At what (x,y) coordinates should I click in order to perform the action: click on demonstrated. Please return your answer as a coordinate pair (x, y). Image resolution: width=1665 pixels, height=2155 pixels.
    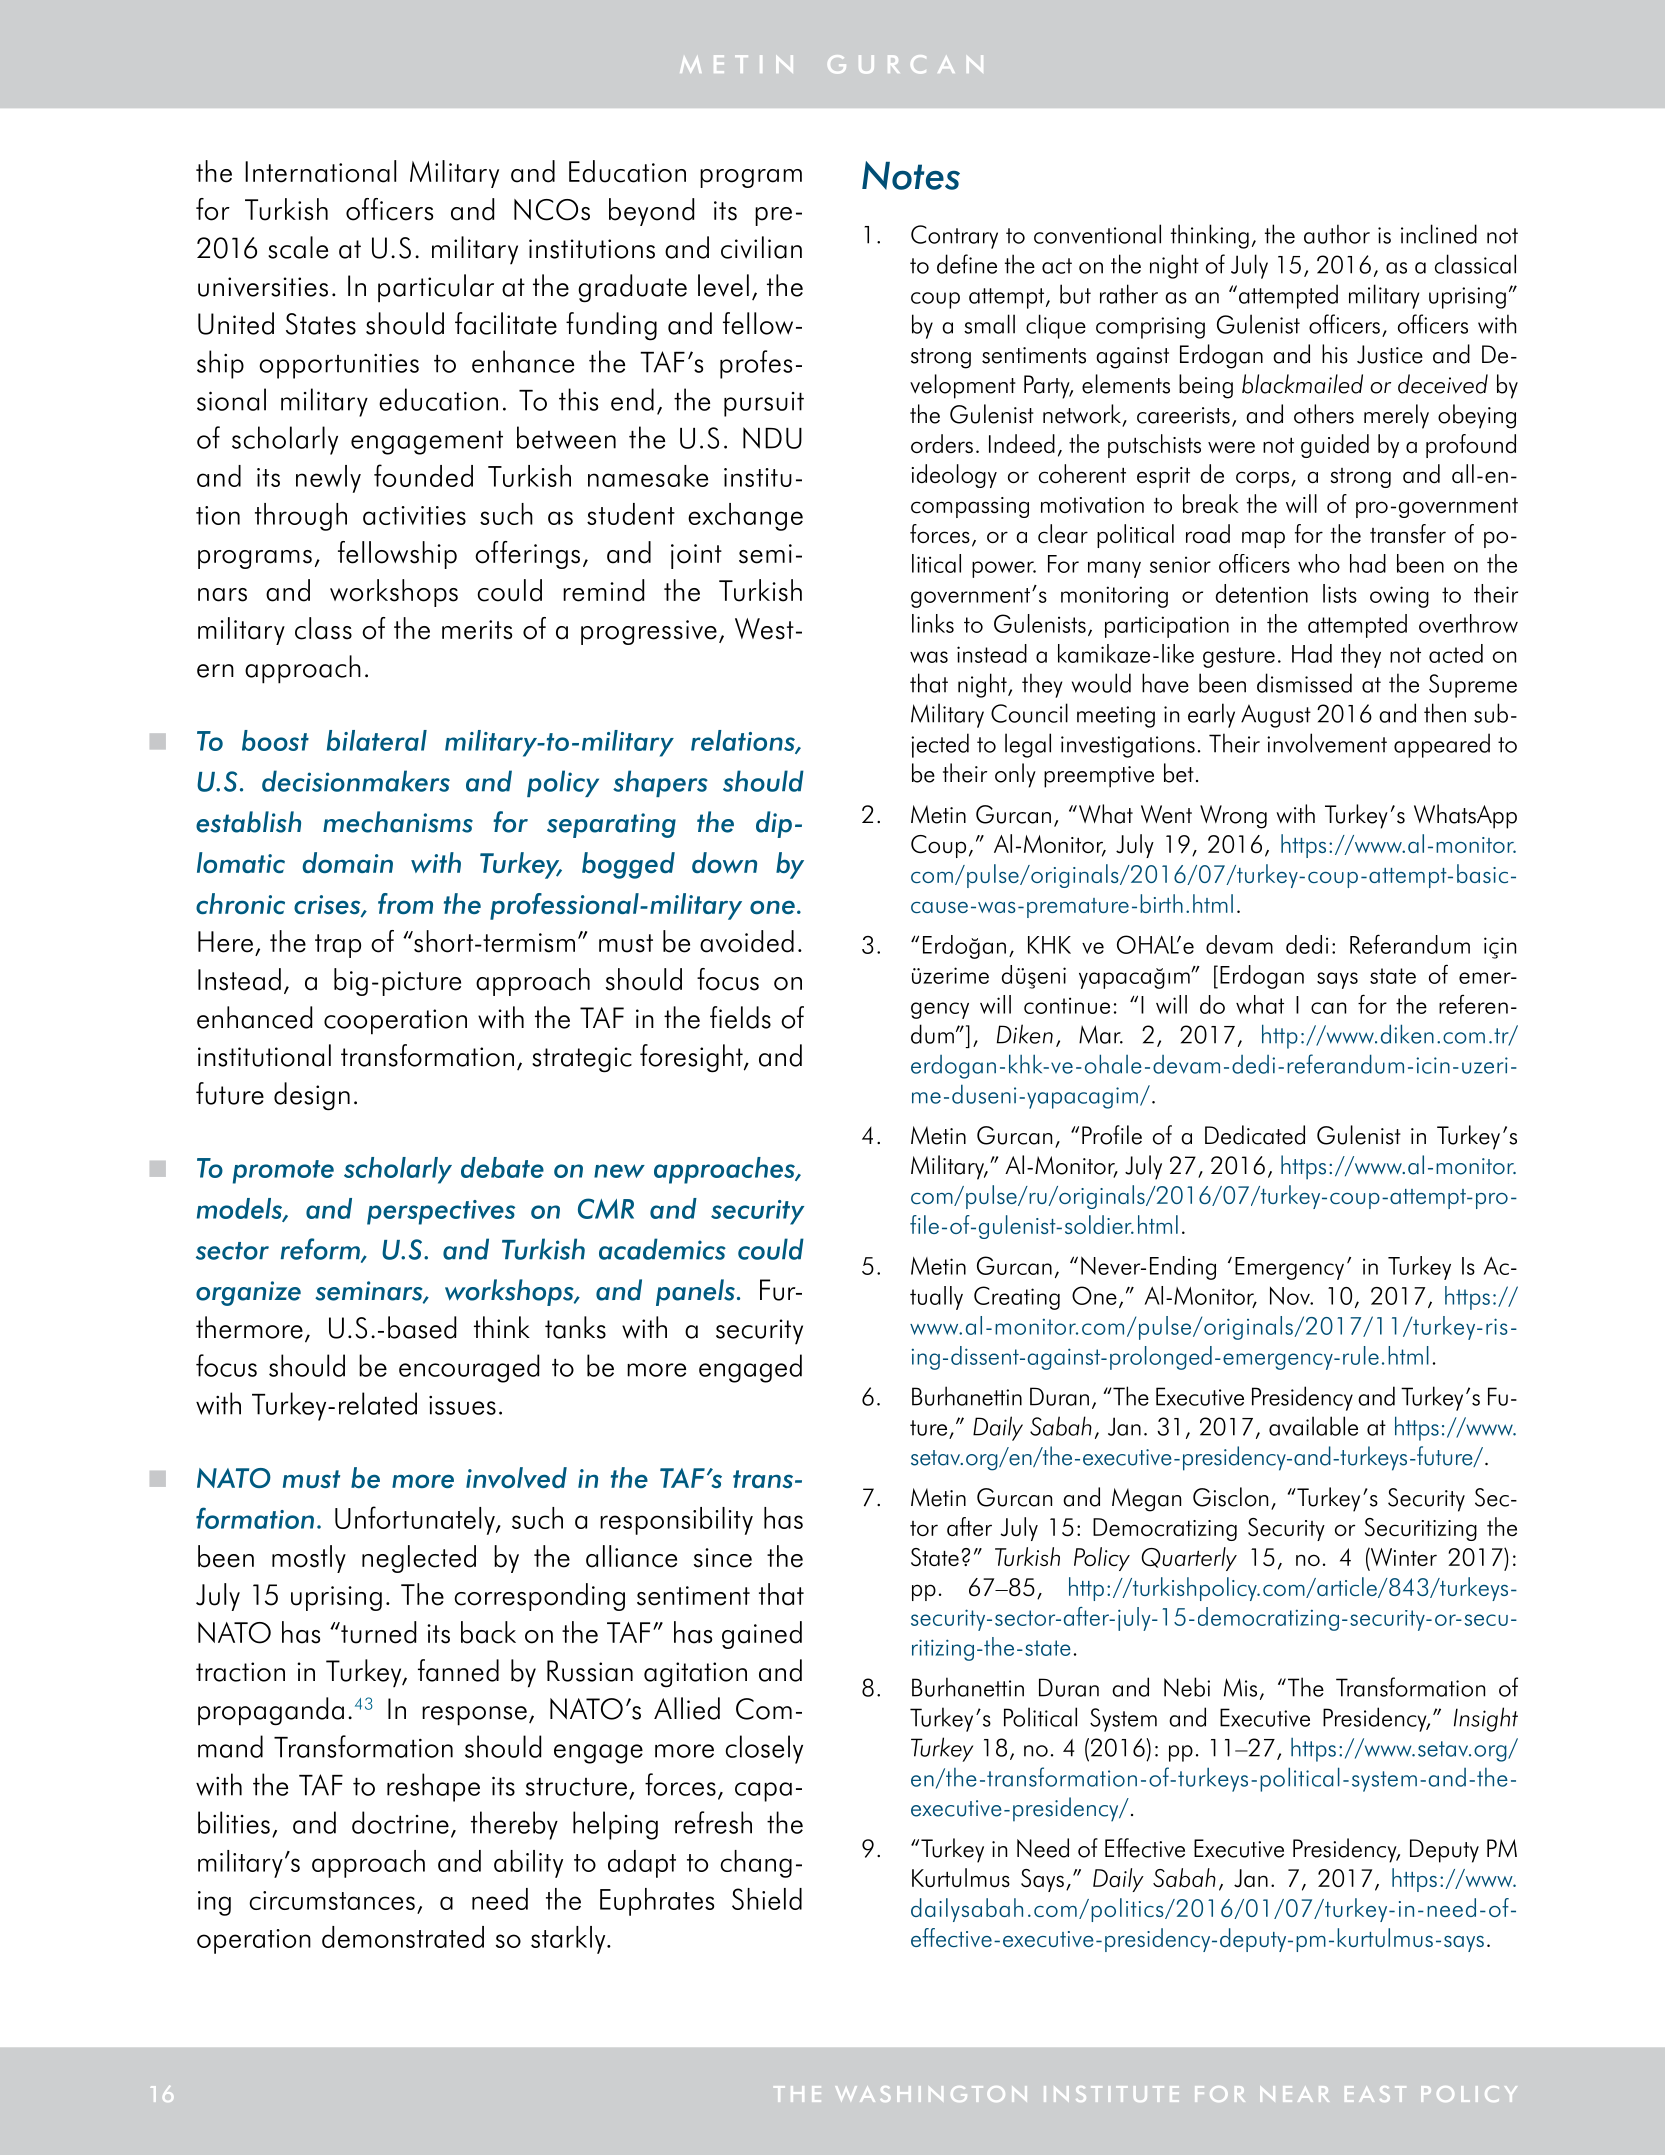
    Looking at the image, I should click on (403, 1937).
